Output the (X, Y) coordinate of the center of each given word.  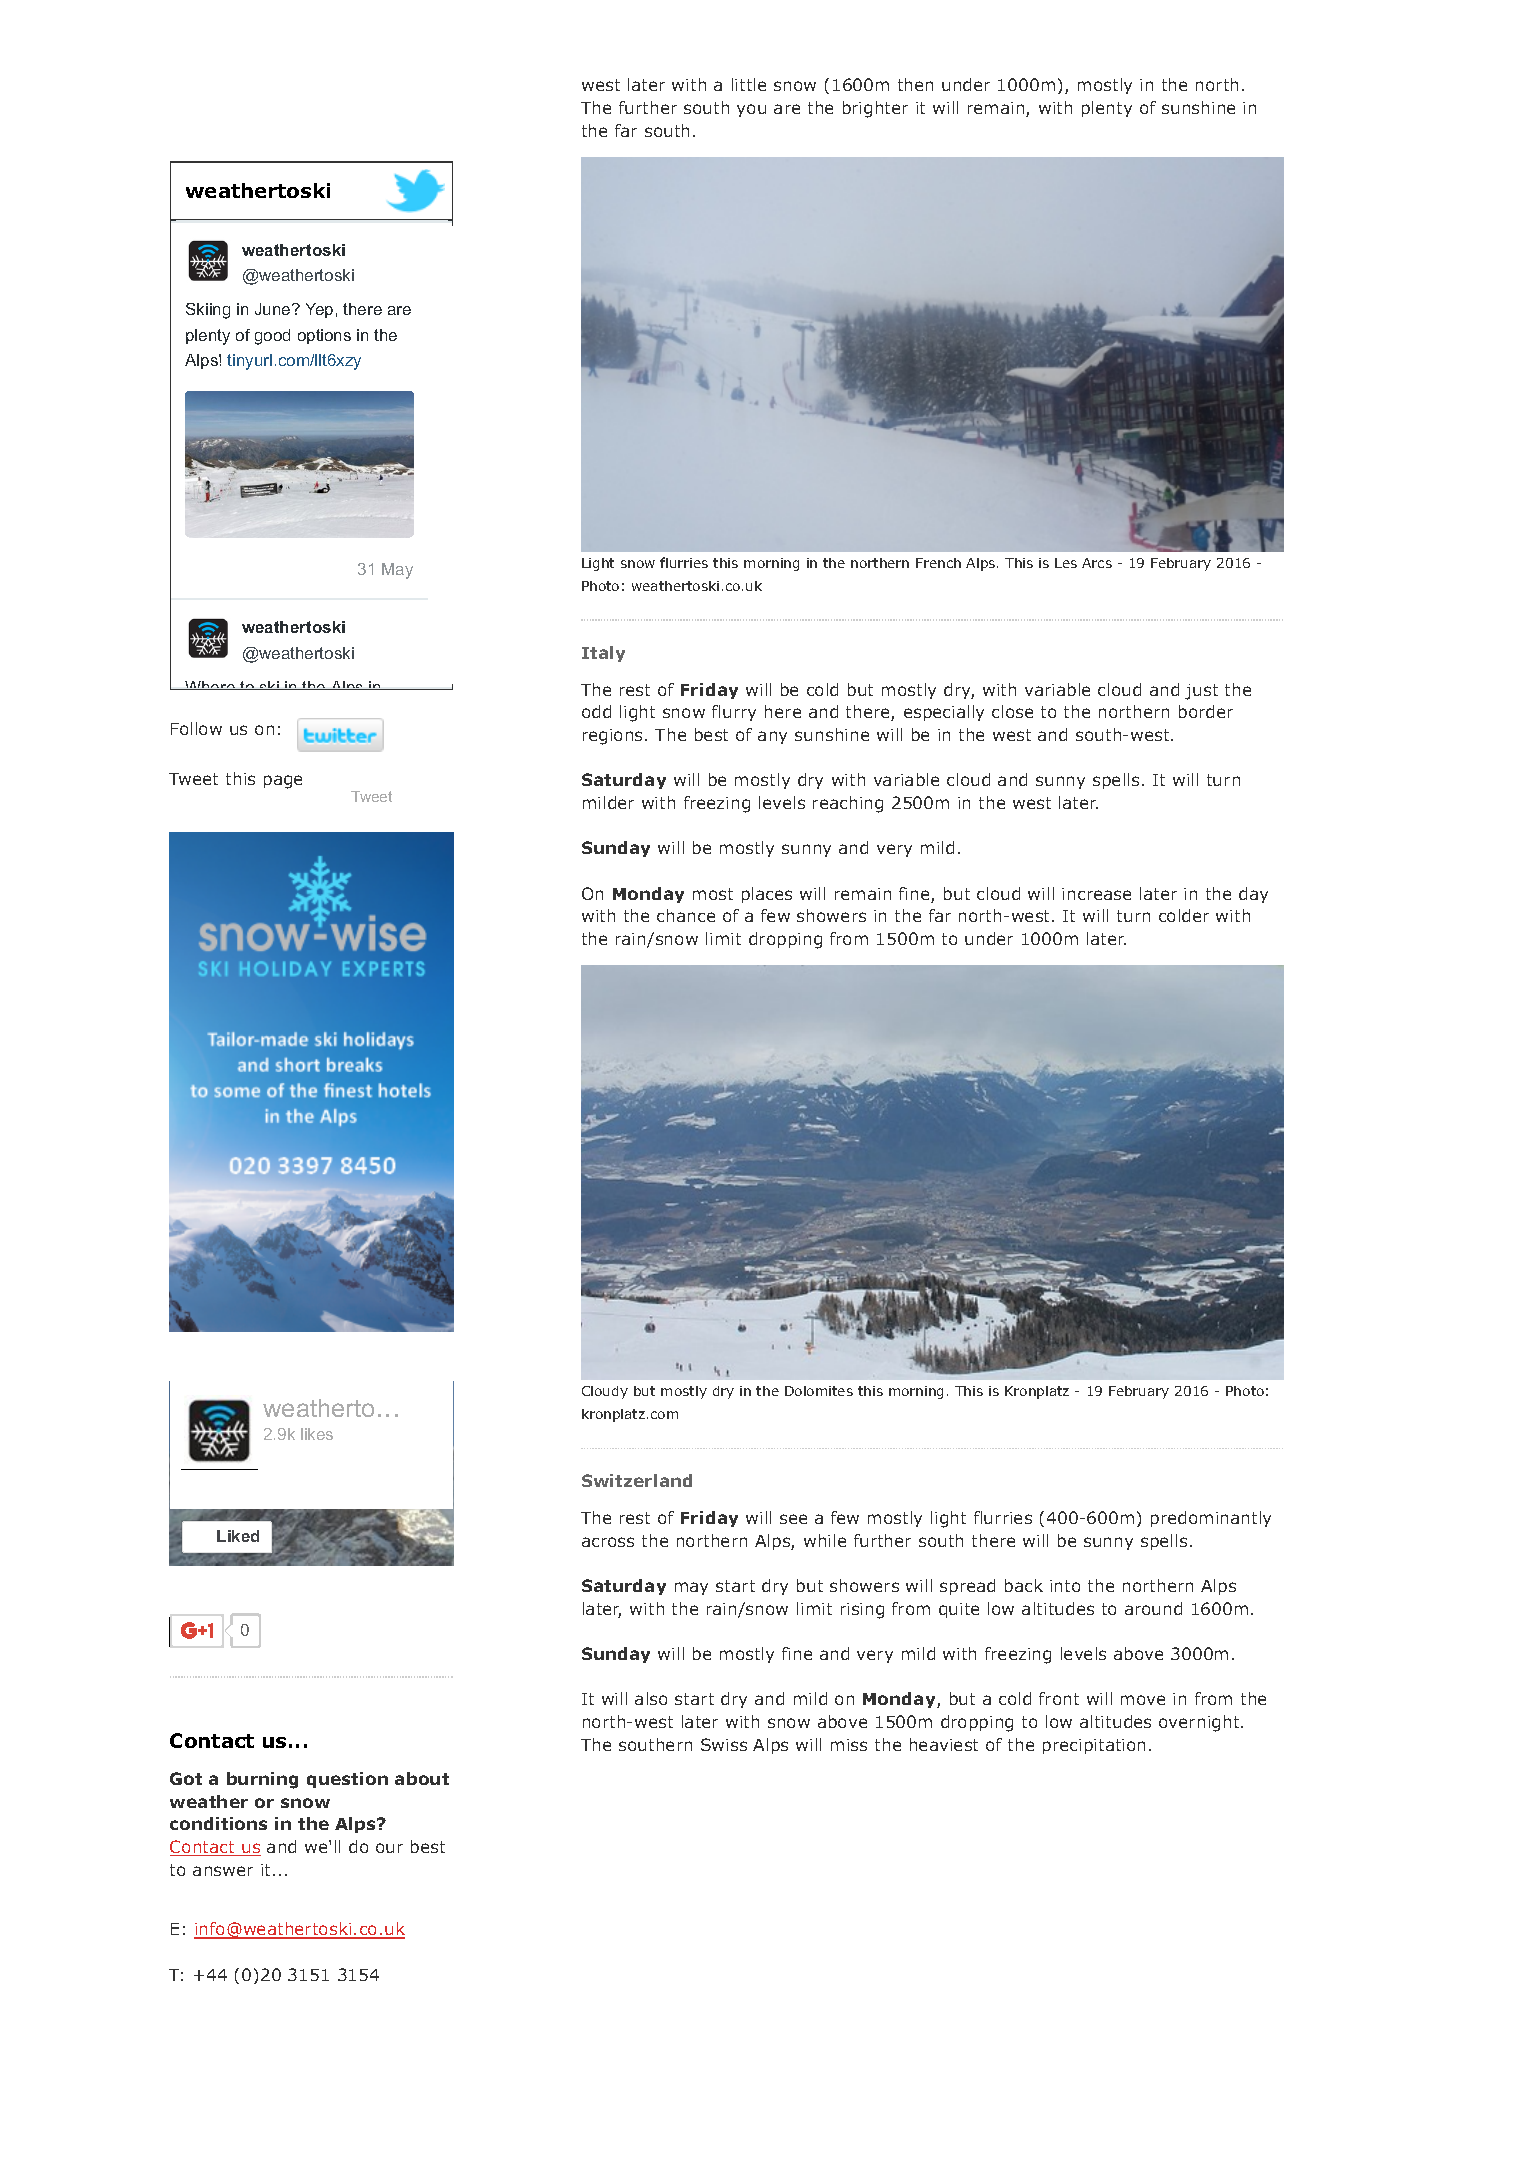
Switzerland (637, 1480)
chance (686, 915)
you (751, 110)
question (347, 1780)
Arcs (1097, 563)
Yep (319, 310)
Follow (196, 728)
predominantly (1211, 1519)
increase (1096, 894)
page (283, 782)
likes (317, 1434)
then (915, 84)
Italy (603, 654)
